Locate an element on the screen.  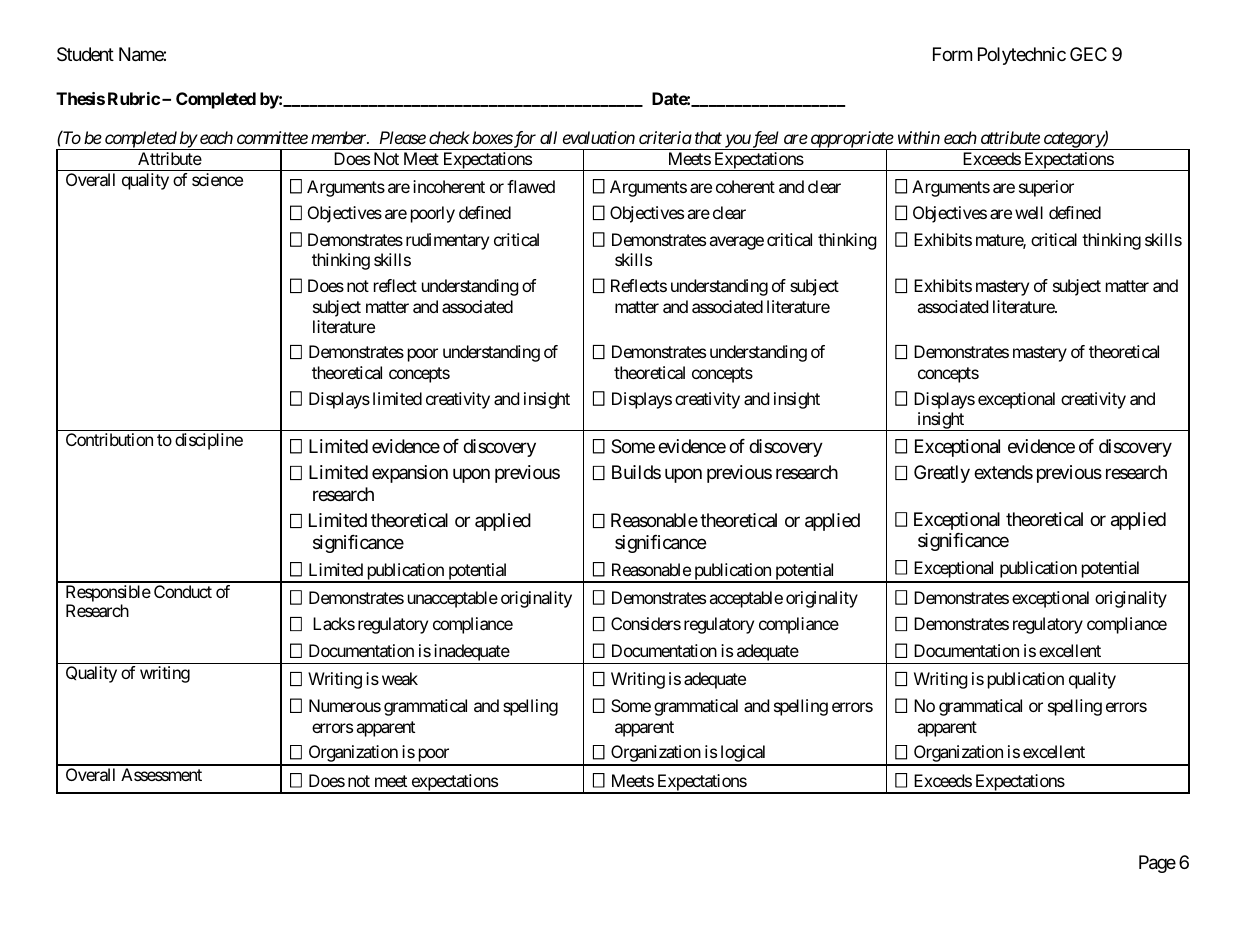
average is located at coordinates (737, 243).
